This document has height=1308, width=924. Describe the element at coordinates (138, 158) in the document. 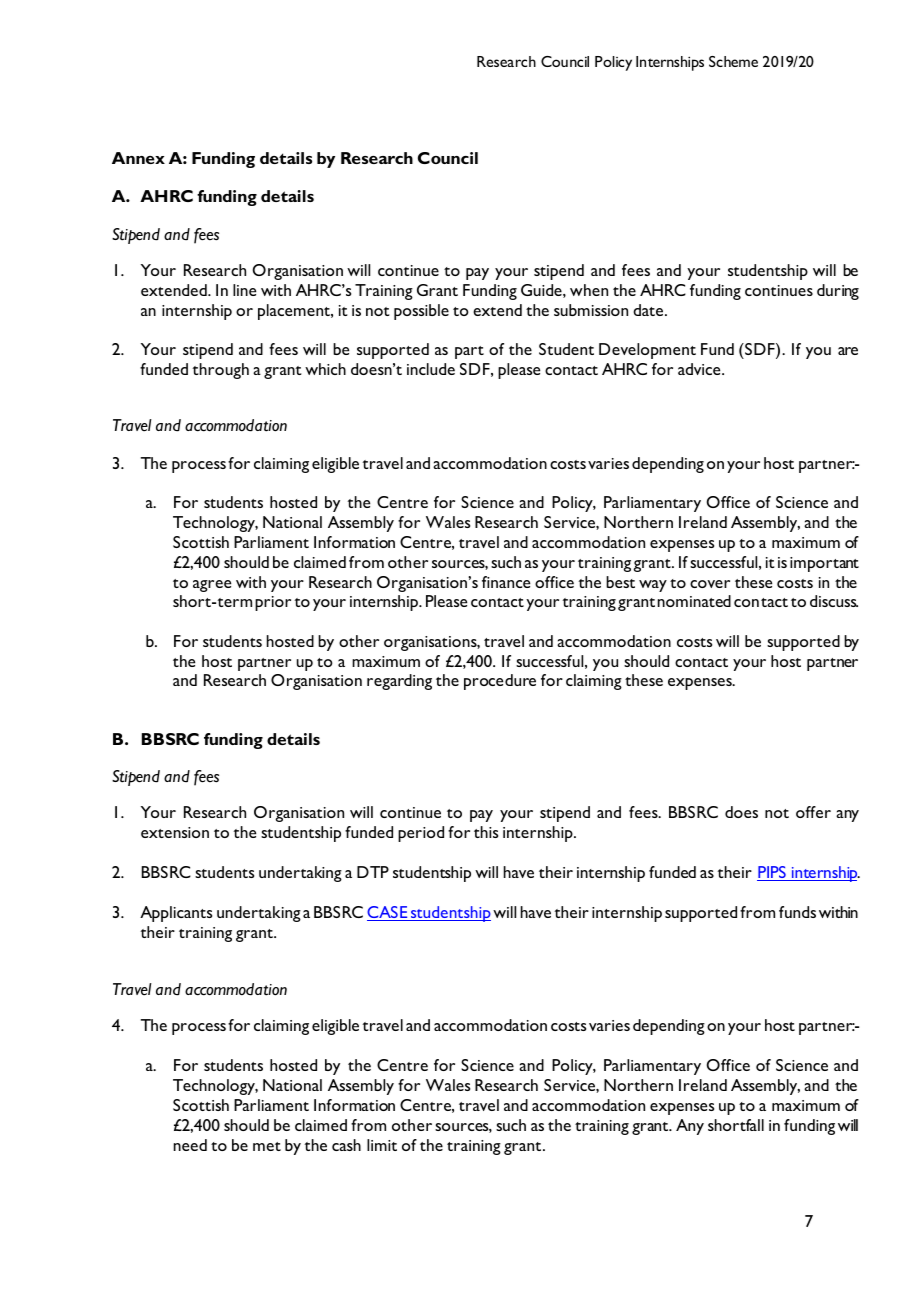

I see `Annex` at that location.
